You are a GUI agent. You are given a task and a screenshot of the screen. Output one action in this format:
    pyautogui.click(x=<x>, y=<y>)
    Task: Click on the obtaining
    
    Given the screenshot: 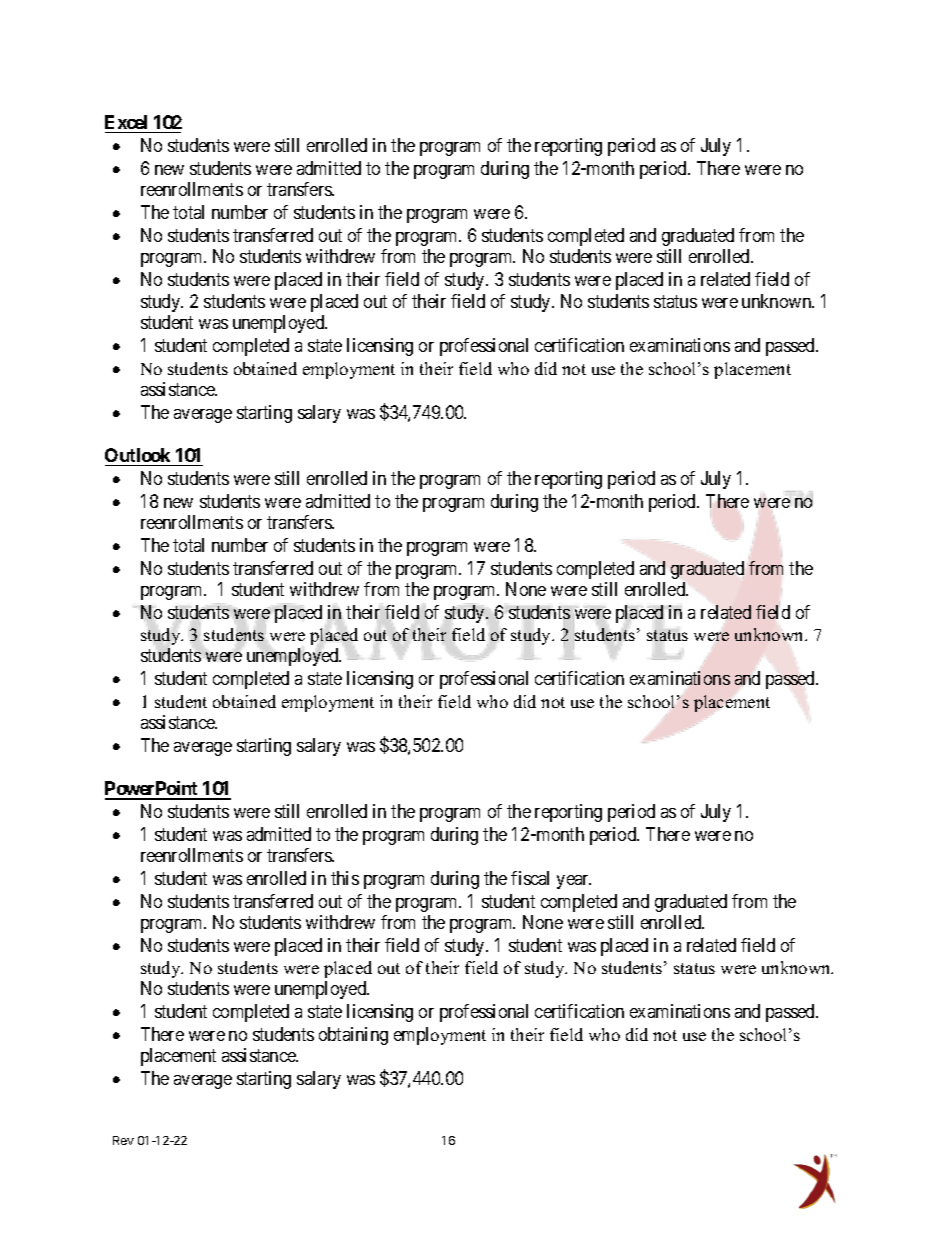 What is the action you would take?
    pyautogui.click(x=353, y=1036)
